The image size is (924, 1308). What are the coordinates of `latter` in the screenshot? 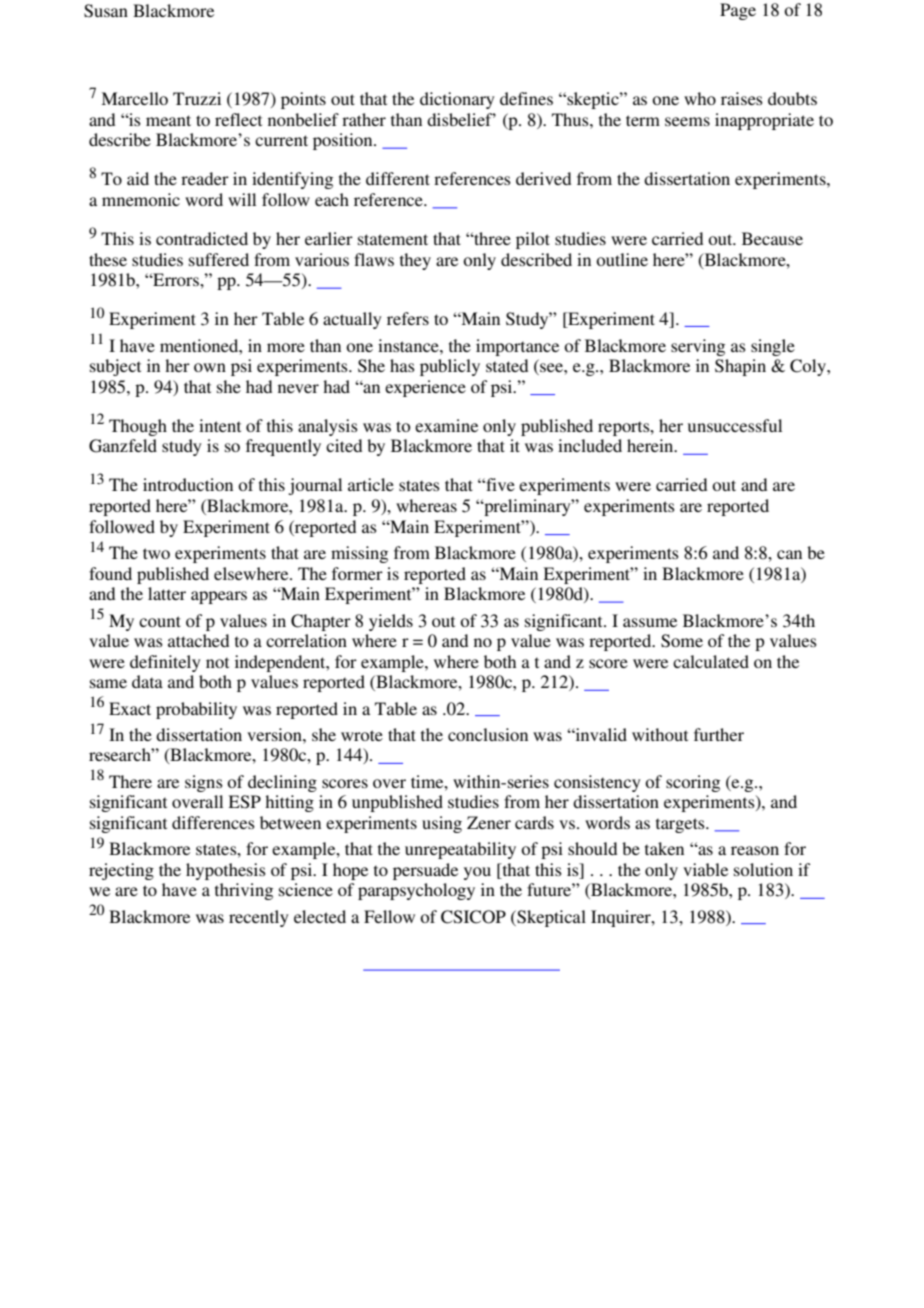 It's located at (167, 593).
